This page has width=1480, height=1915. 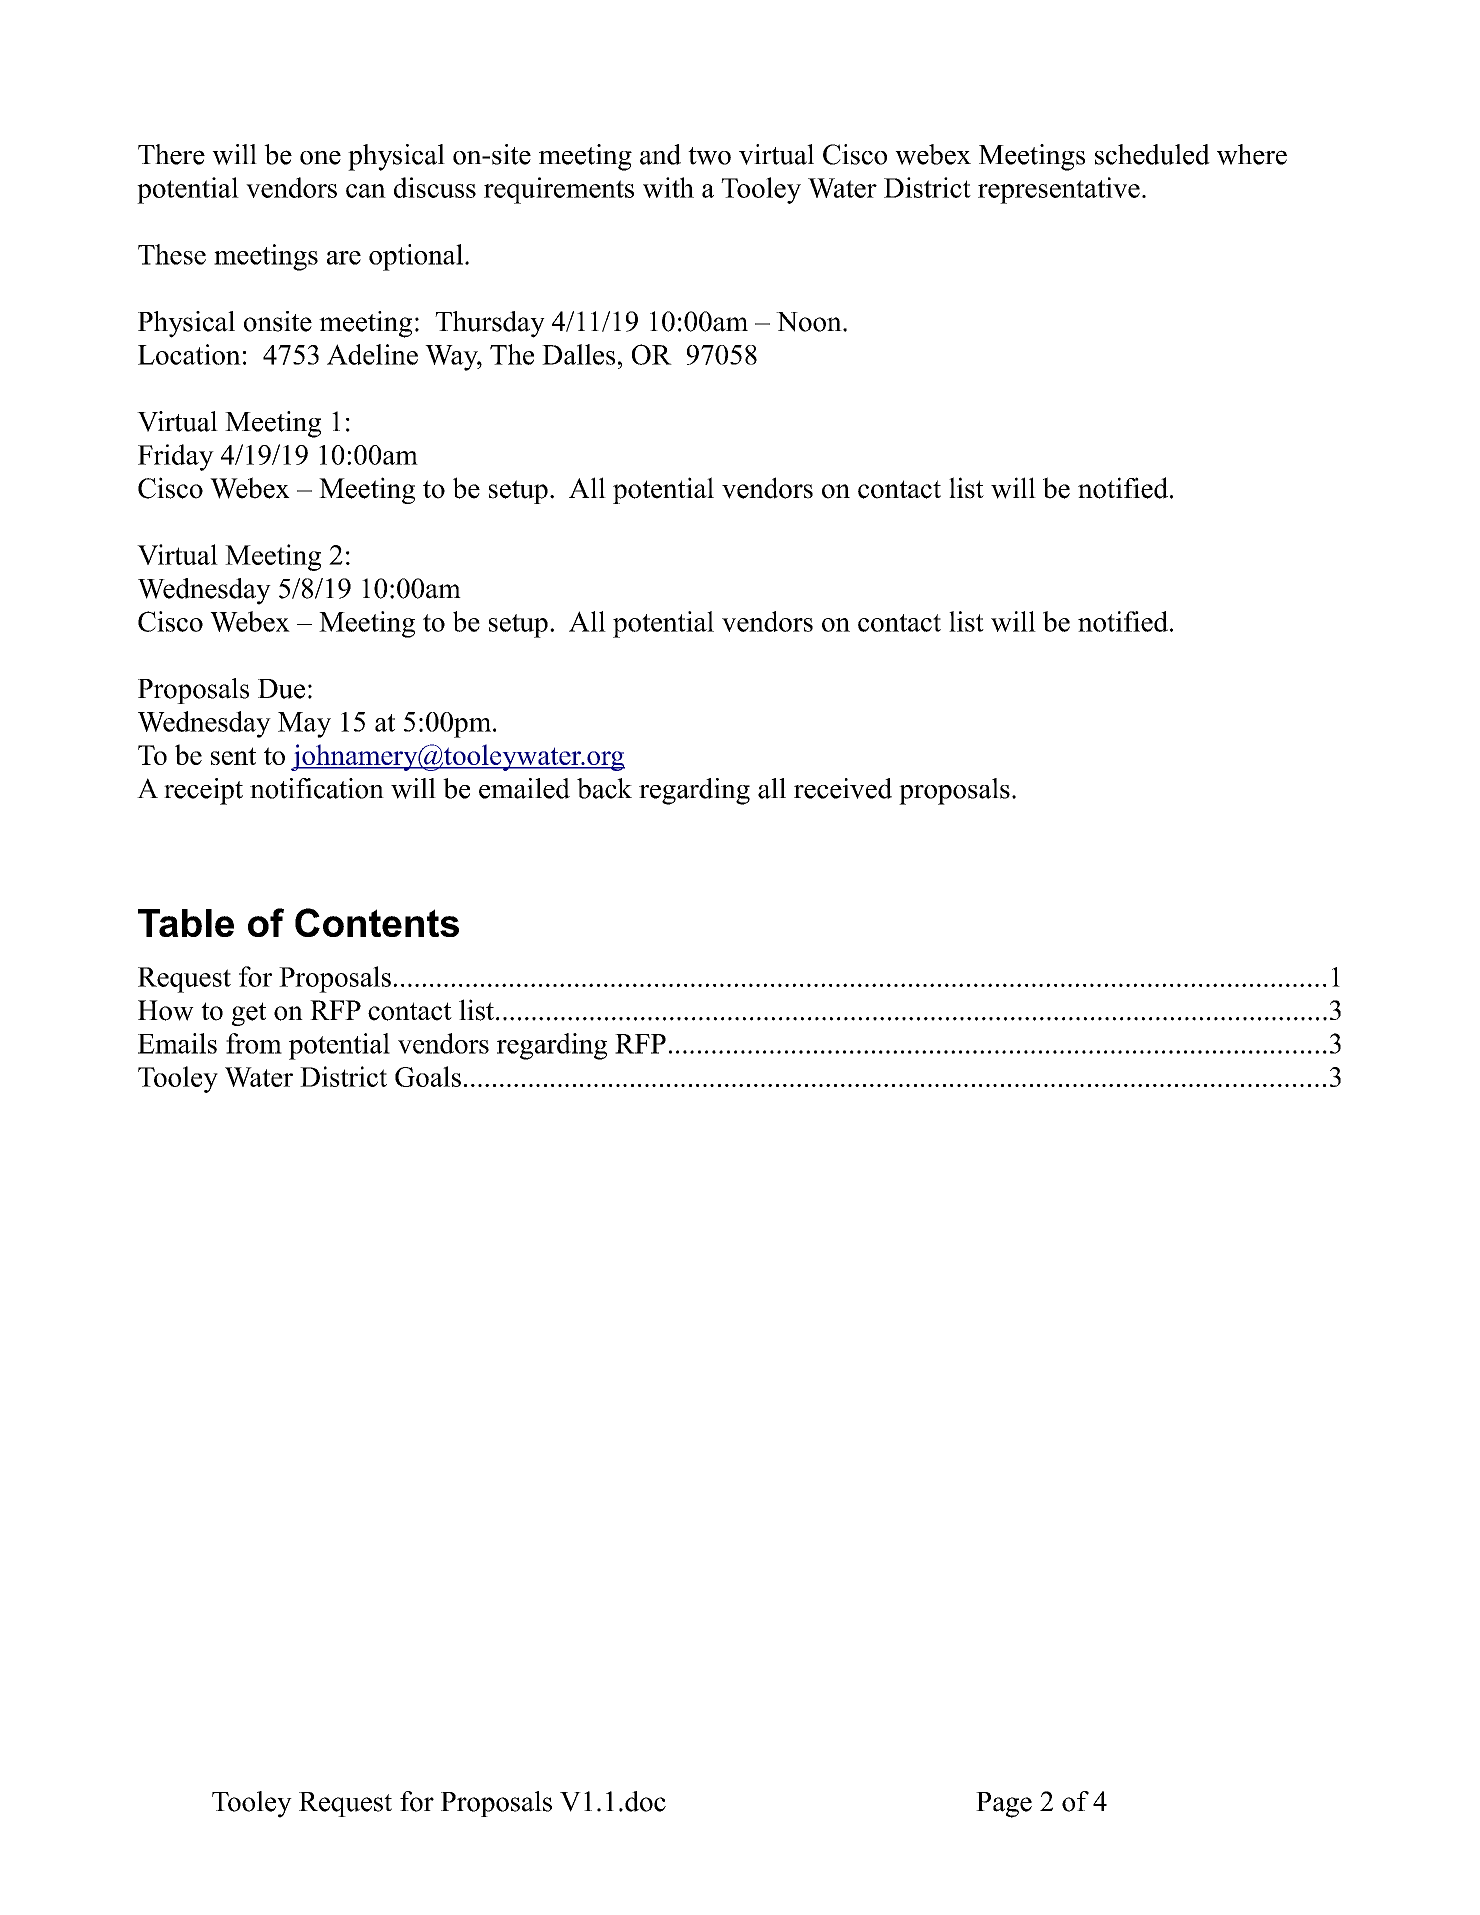 What do you see at coordinates (166, 1010) in the page?
I see `How` at bounding box center [166, 1010].
